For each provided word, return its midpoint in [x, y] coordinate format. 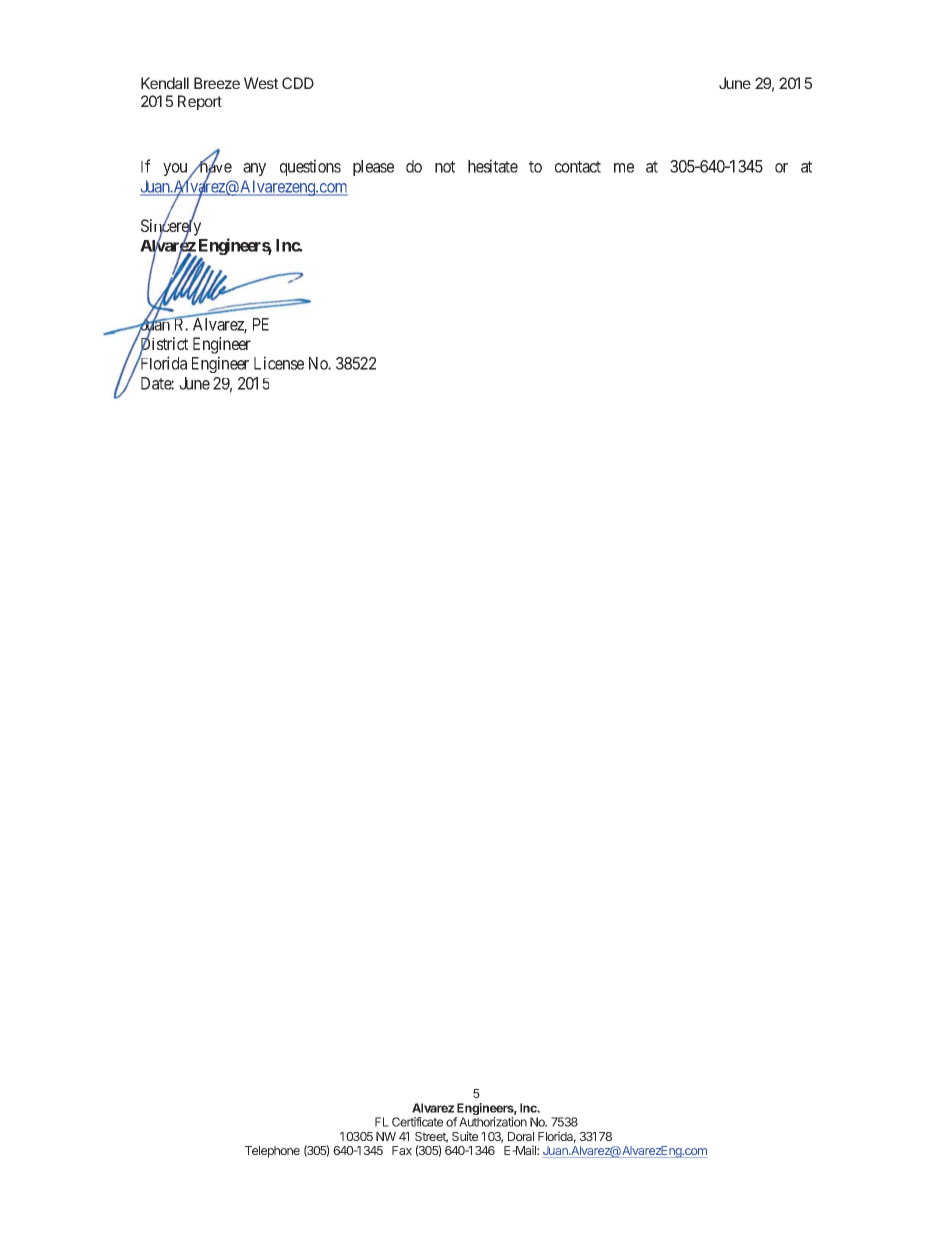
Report [200, 102]
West [261, 83]
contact [578, 167]
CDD [298, 83]
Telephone [272, 1152]
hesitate [493, 166]
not [445, 167]
